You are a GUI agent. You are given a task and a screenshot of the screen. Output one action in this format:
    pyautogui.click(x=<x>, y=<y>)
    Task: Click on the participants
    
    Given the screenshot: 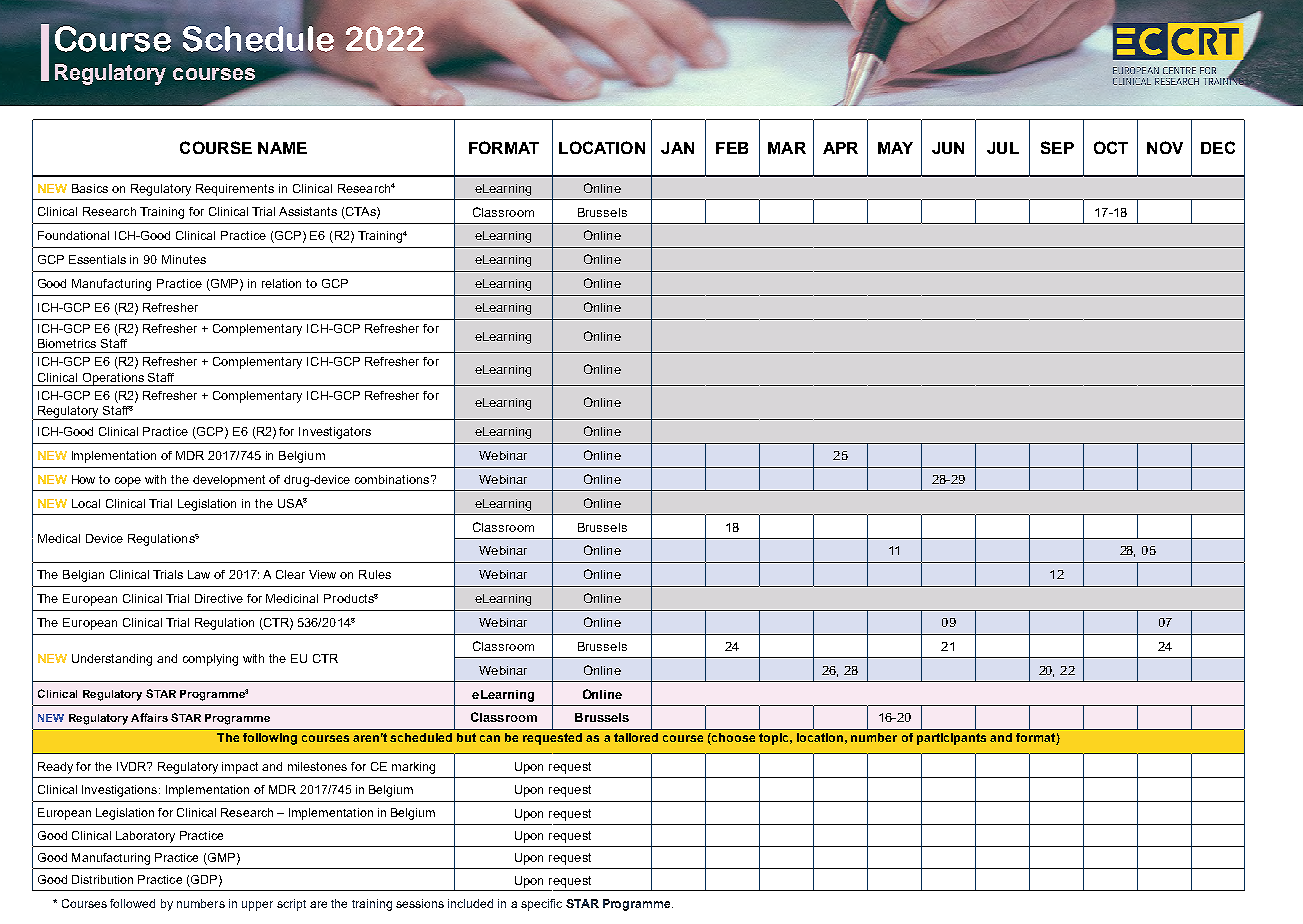 What is the action you would take?
    pyautogui.click(x=951, y=739)
